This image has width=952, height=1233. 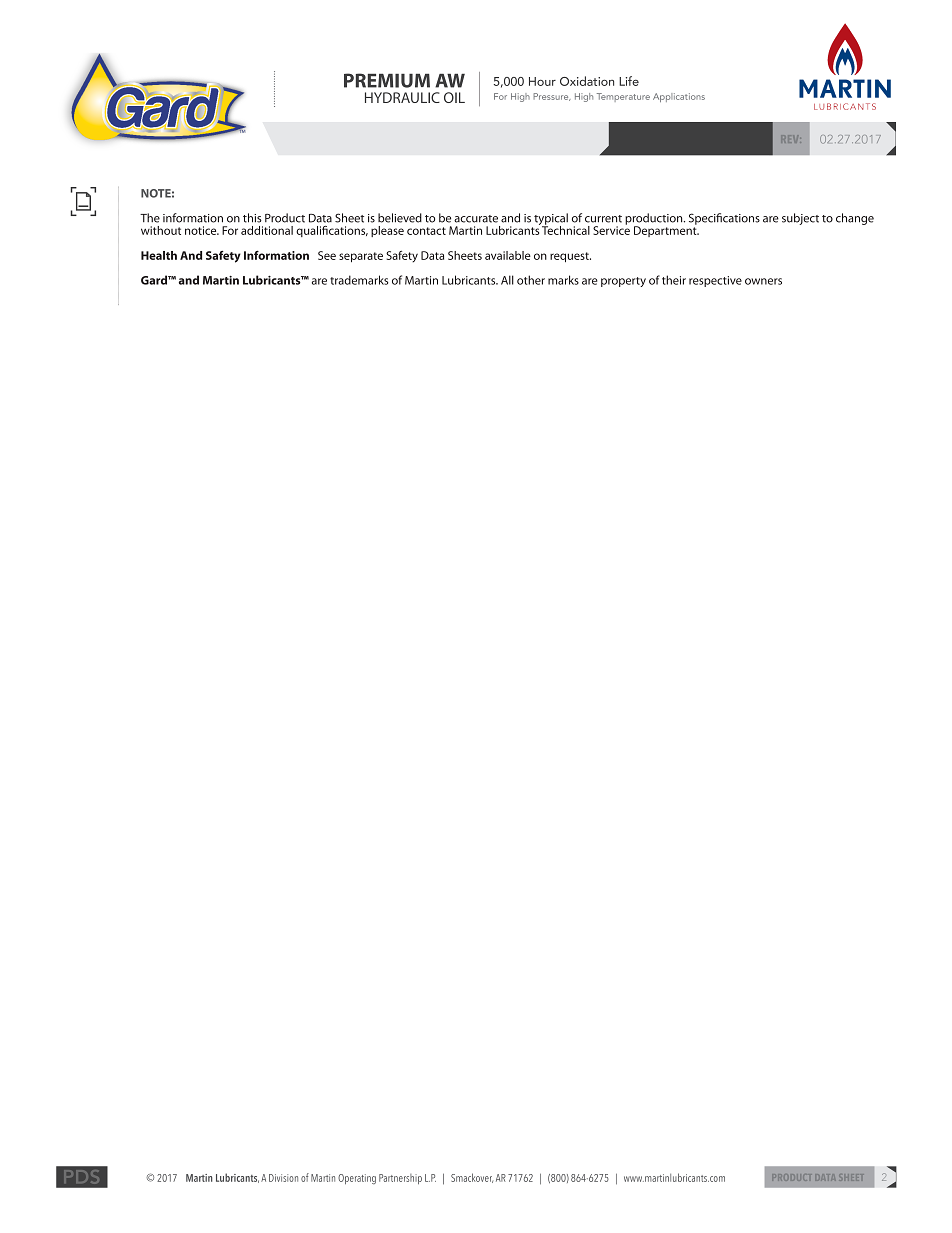 What do you see at coordinates (283, 1178) in the image?
I see `Division` at bounding box center [283, 1178].
